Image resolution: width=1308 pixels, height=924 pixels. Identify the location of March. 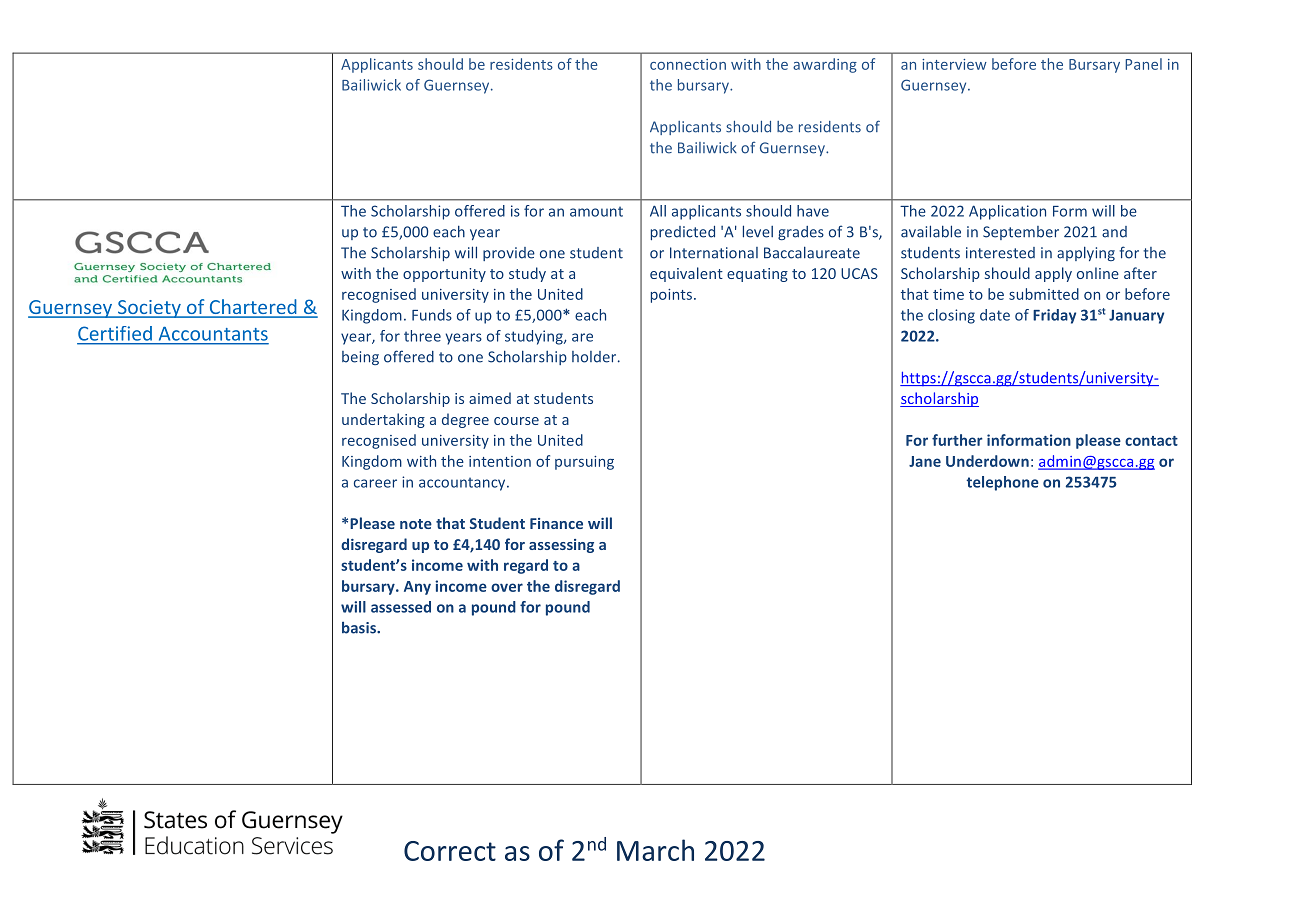
(655, 850).
